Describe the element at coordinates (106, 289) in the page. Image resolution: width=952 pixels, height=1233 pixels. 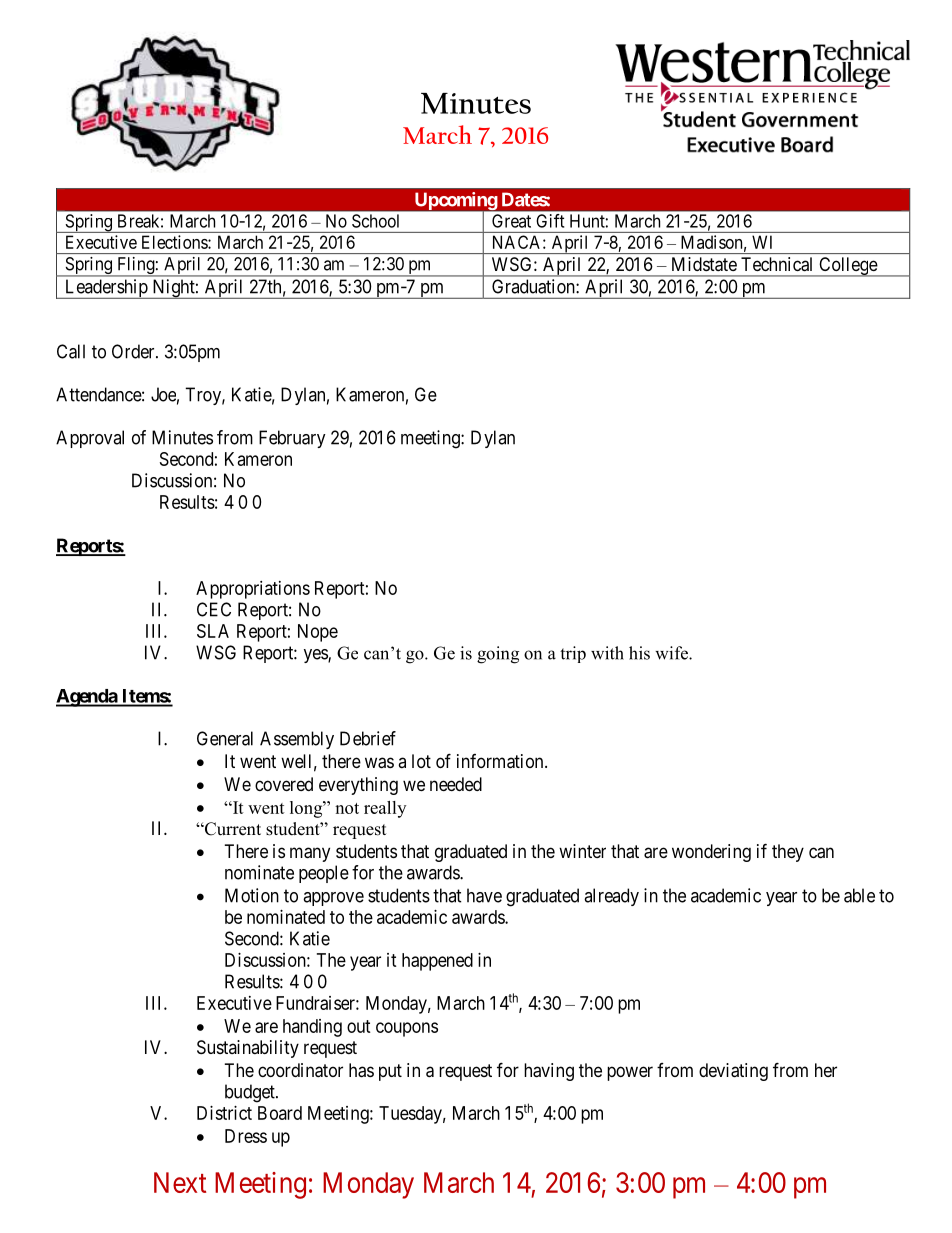
I see `Leadership` at that location.
